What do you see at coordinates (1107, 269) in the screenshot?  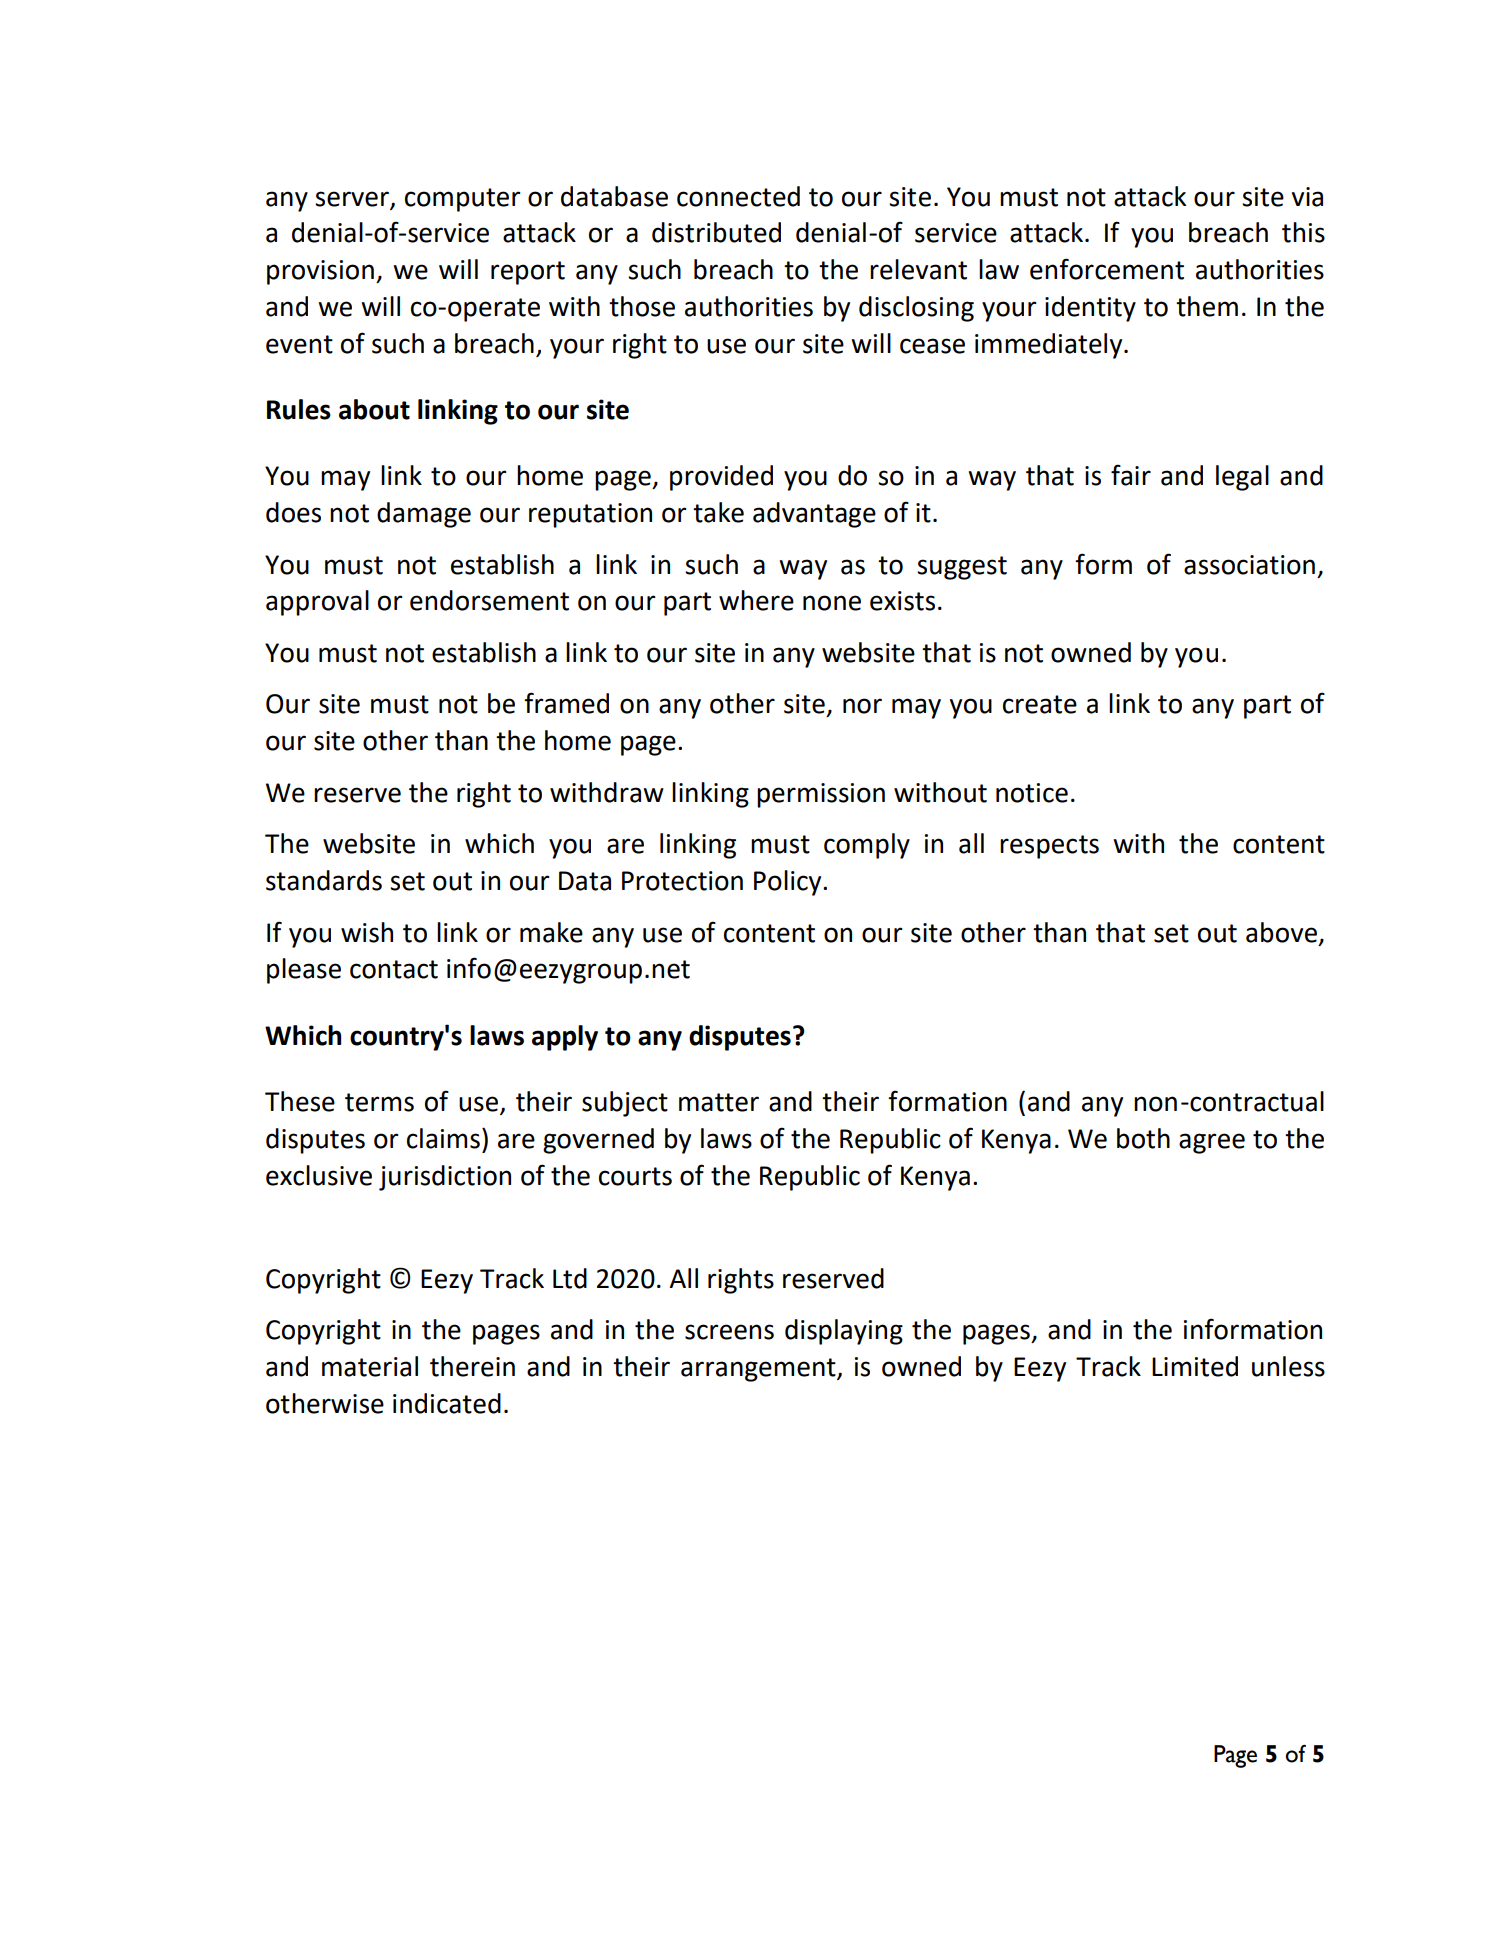 I see `enforcement` at bounding box center [1107, 269].
